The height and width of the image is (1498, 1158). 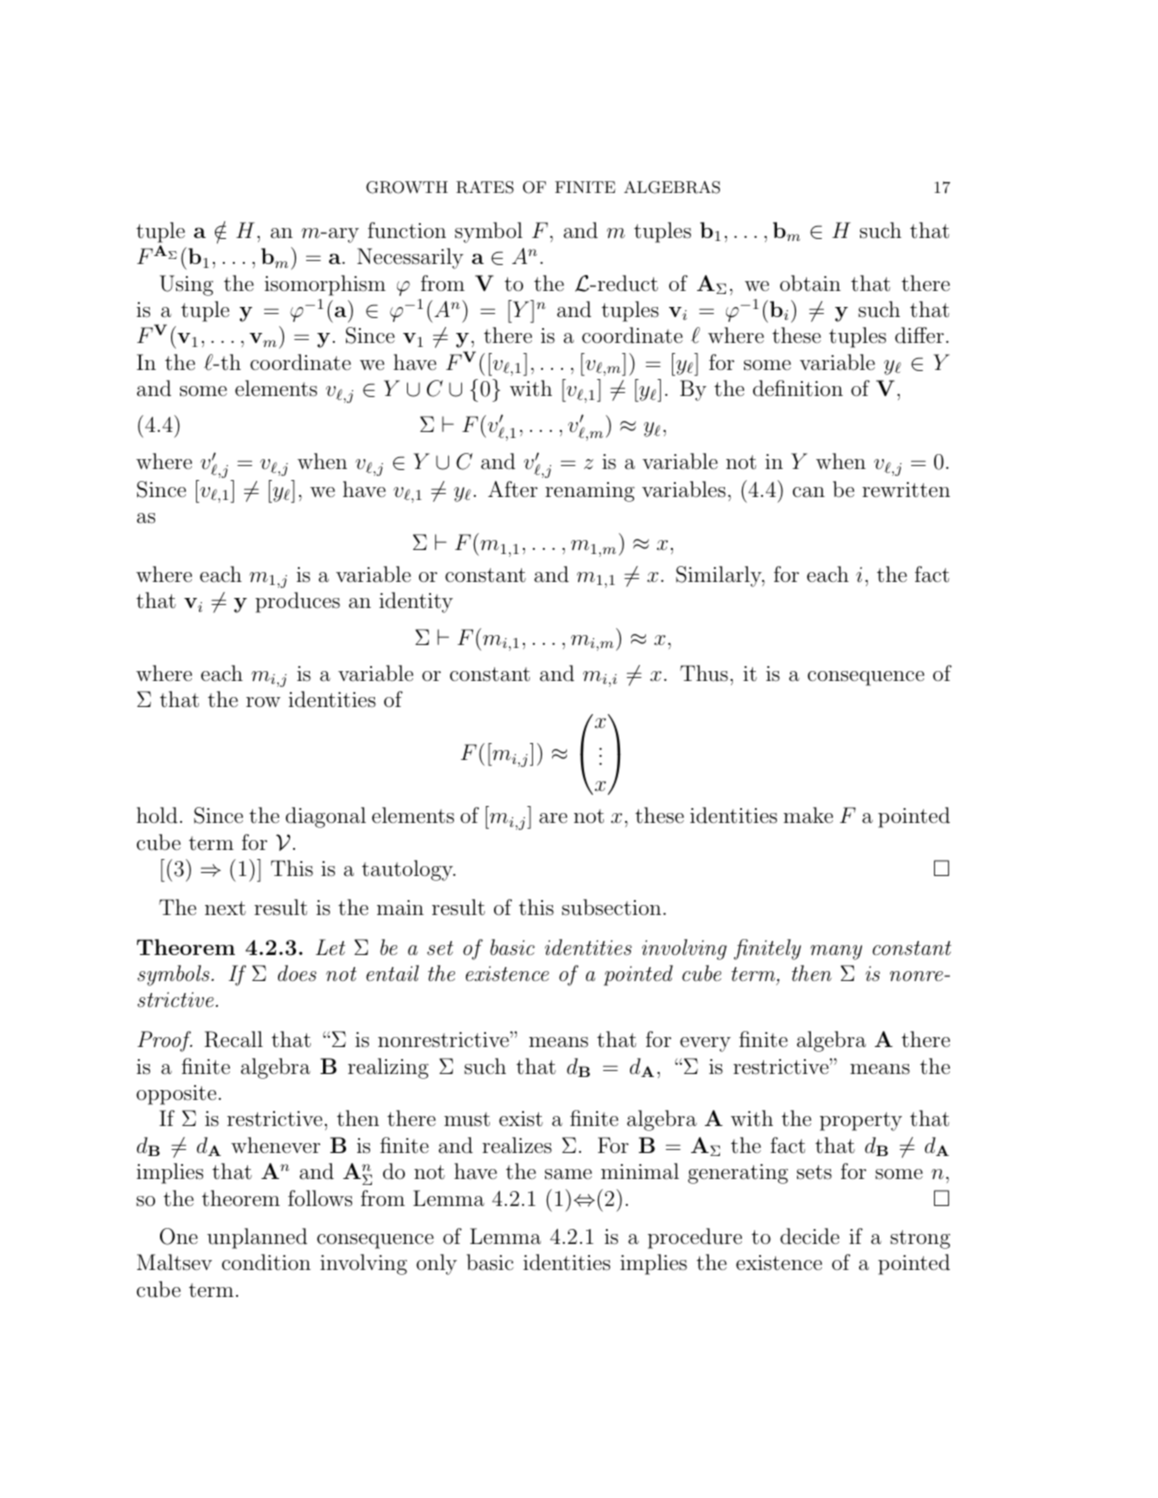 I want to click on produces, so click(x=297, y=602).
